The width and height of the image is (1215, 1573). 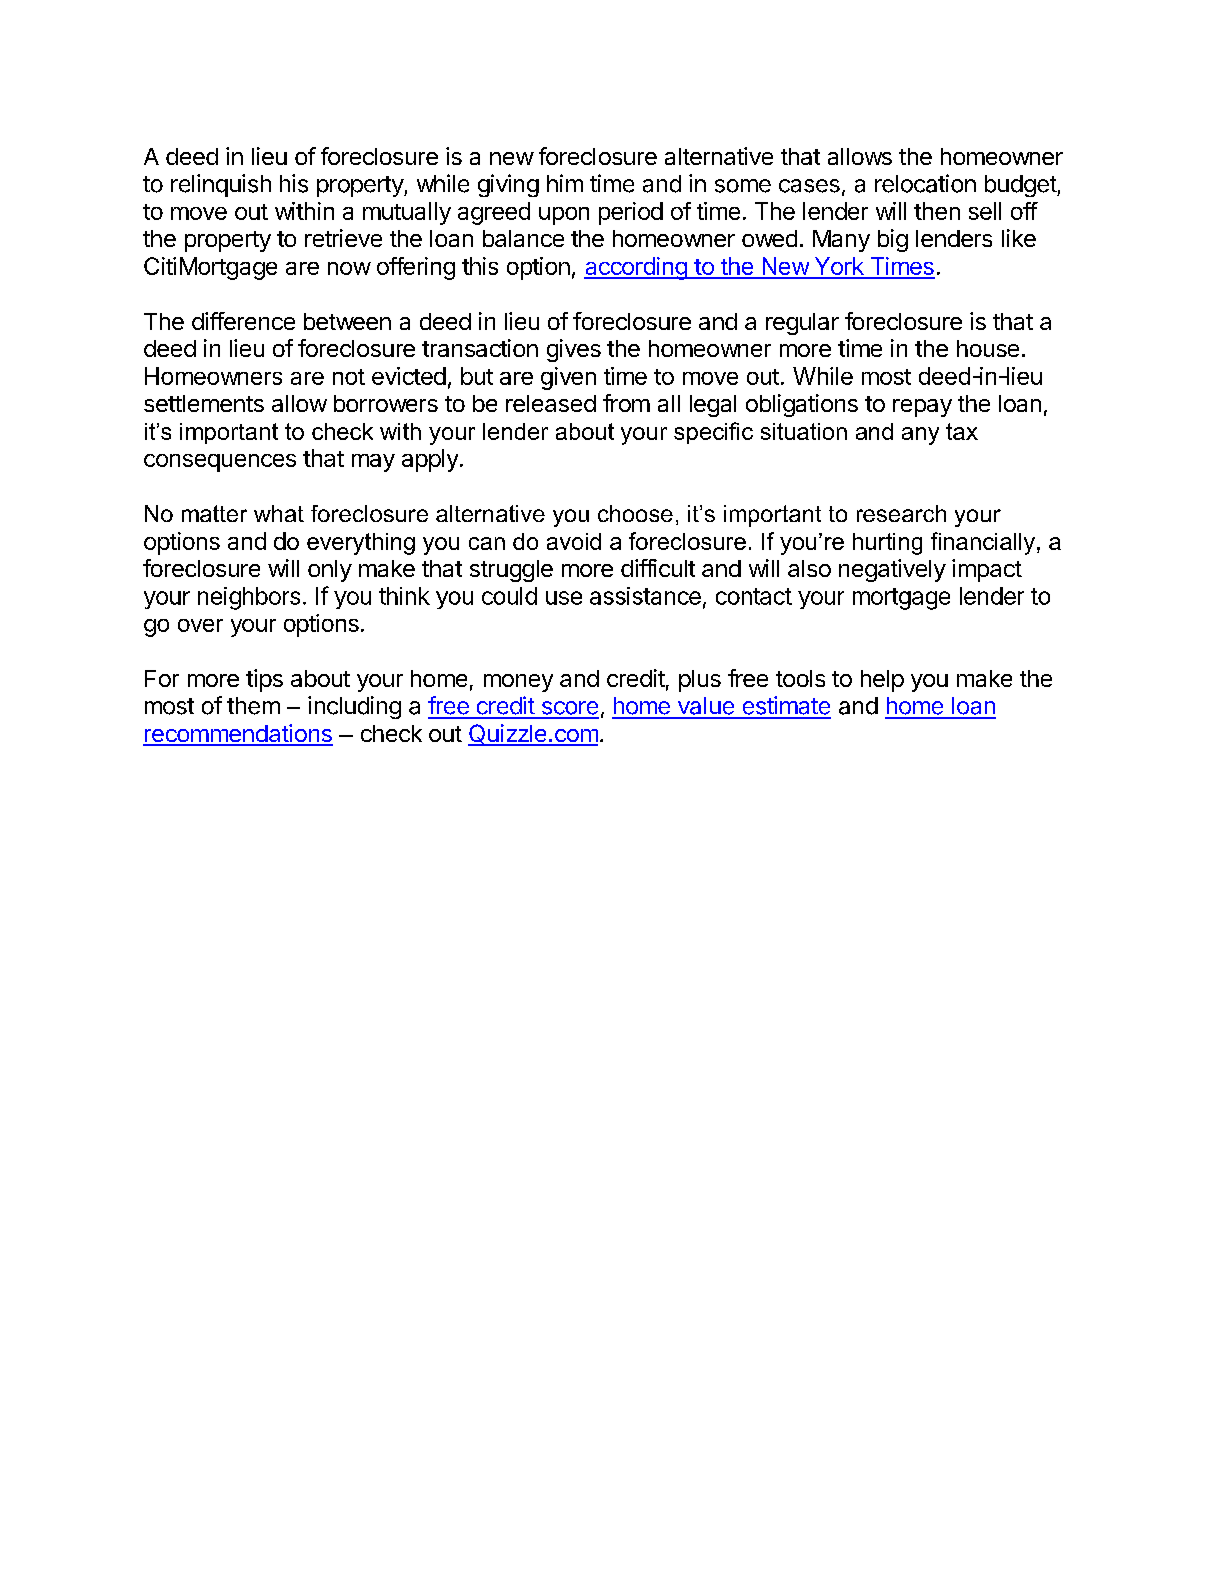 What do you see at coordinates (882, 681) in the image?
I see `help` at bounding box center [882, 681].
